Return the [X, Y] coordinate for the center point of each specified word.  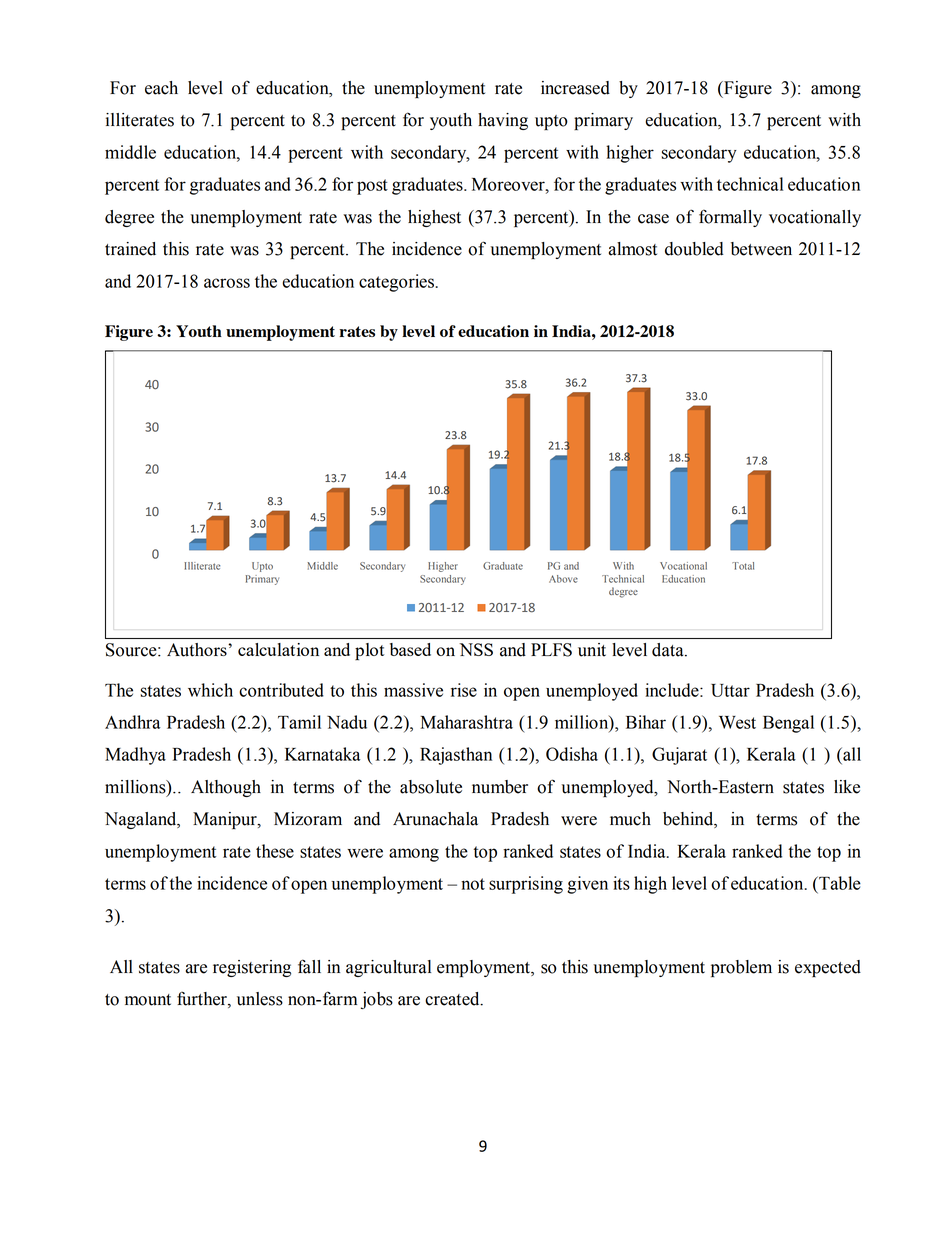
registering [252, 968]
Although [226, 788]
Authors [198, 650]
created [453, 999]
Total [743, 566]
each [161, 88]
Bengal [788, 724]
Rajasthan [456, 756]
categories [397, 283]
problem [741, 968]
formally [730, 218]
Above [563, 579]
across [227, 283]
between [761, 249]
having [503, 121]
